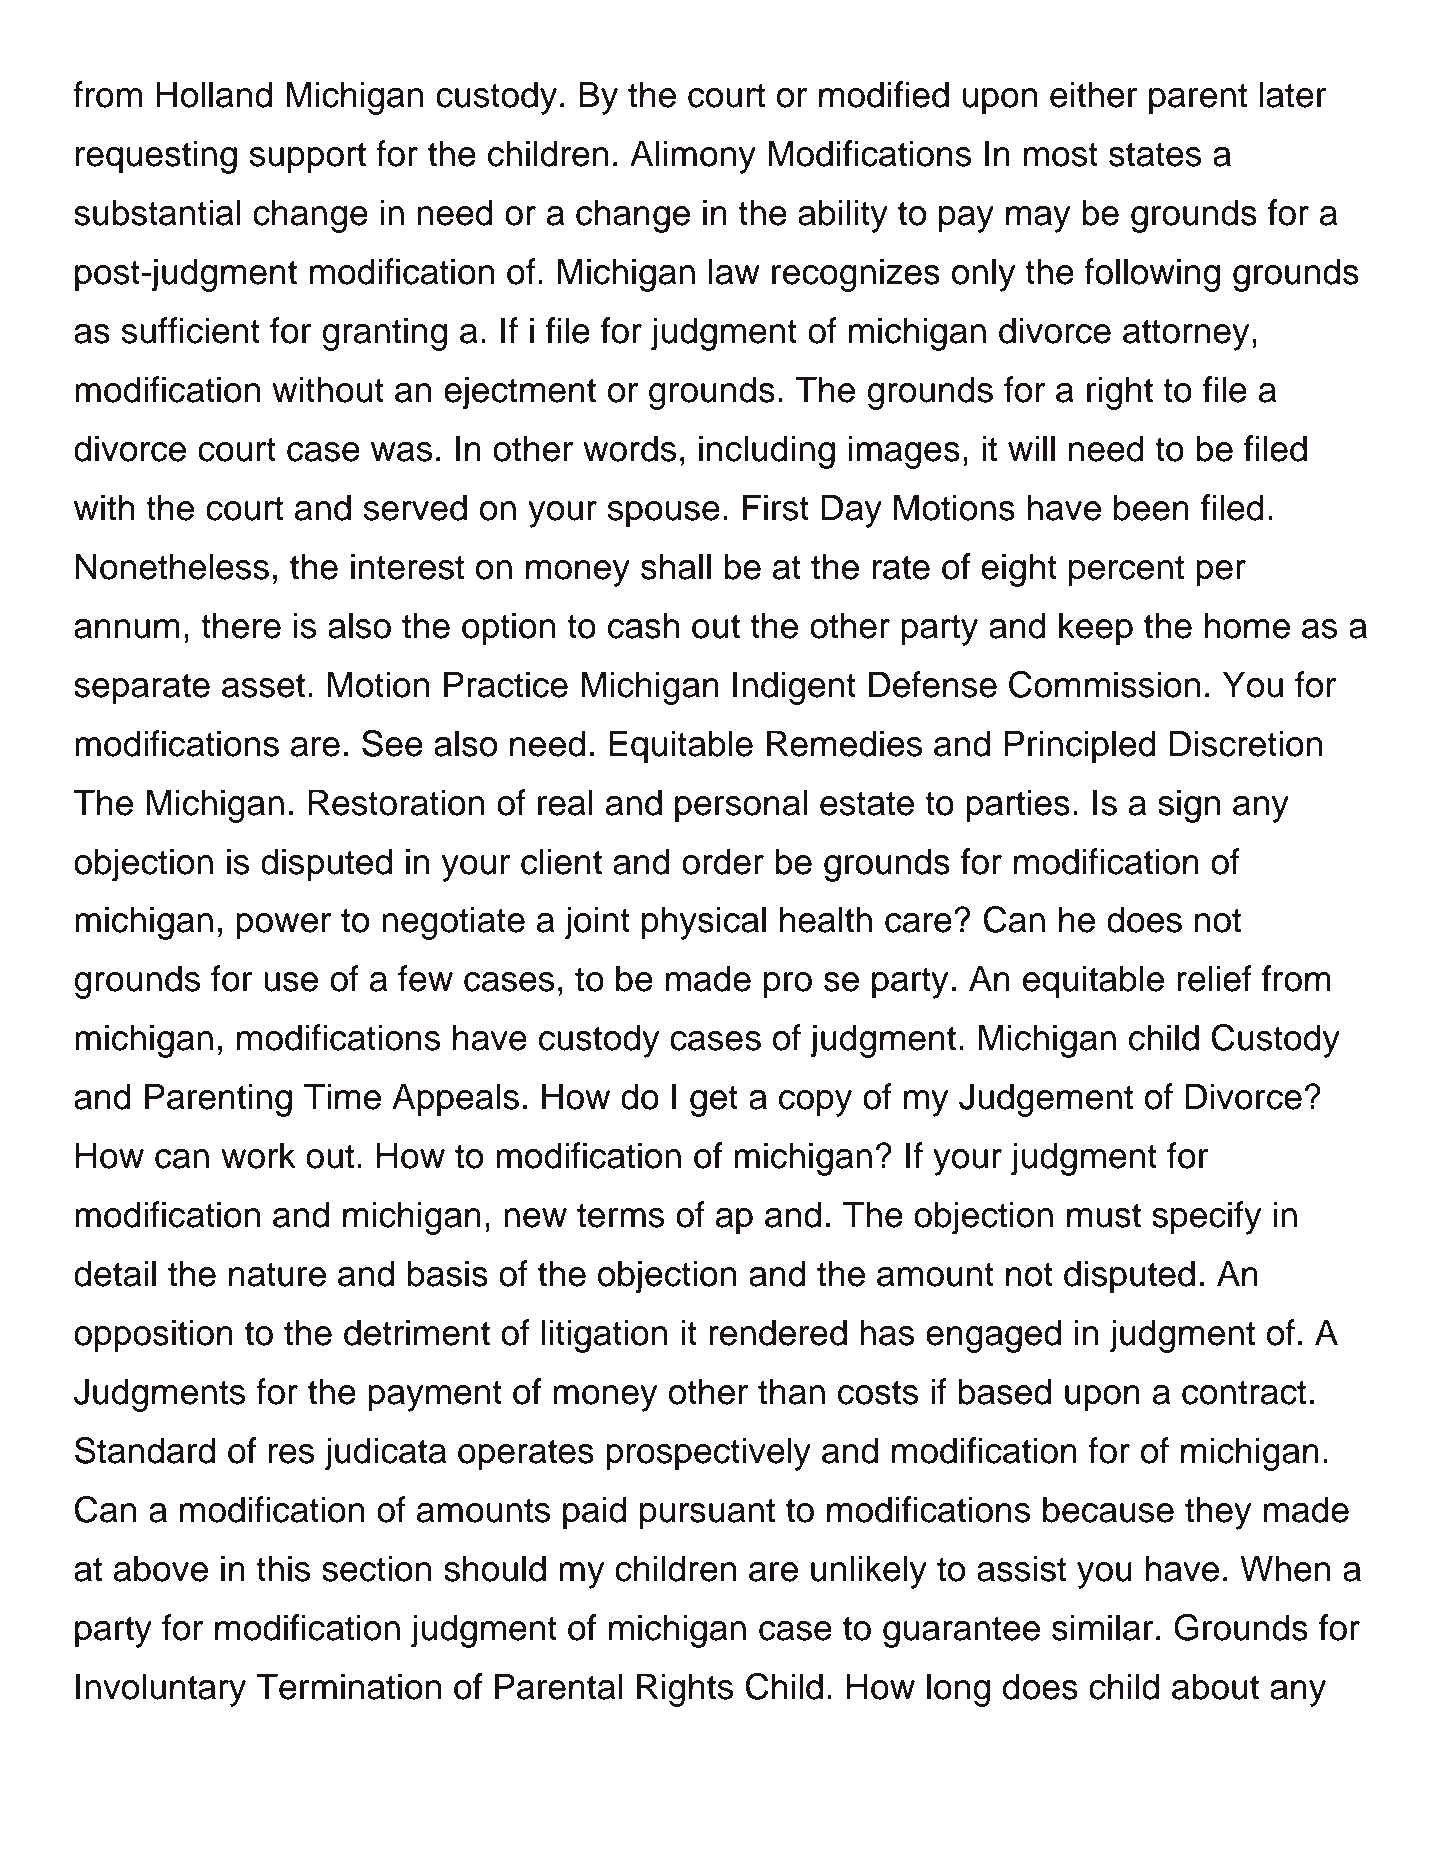 This image has width=1444, height=1868. Describe the element at coordinates (1244, 1392) in the image. I see `contract` at that location.
